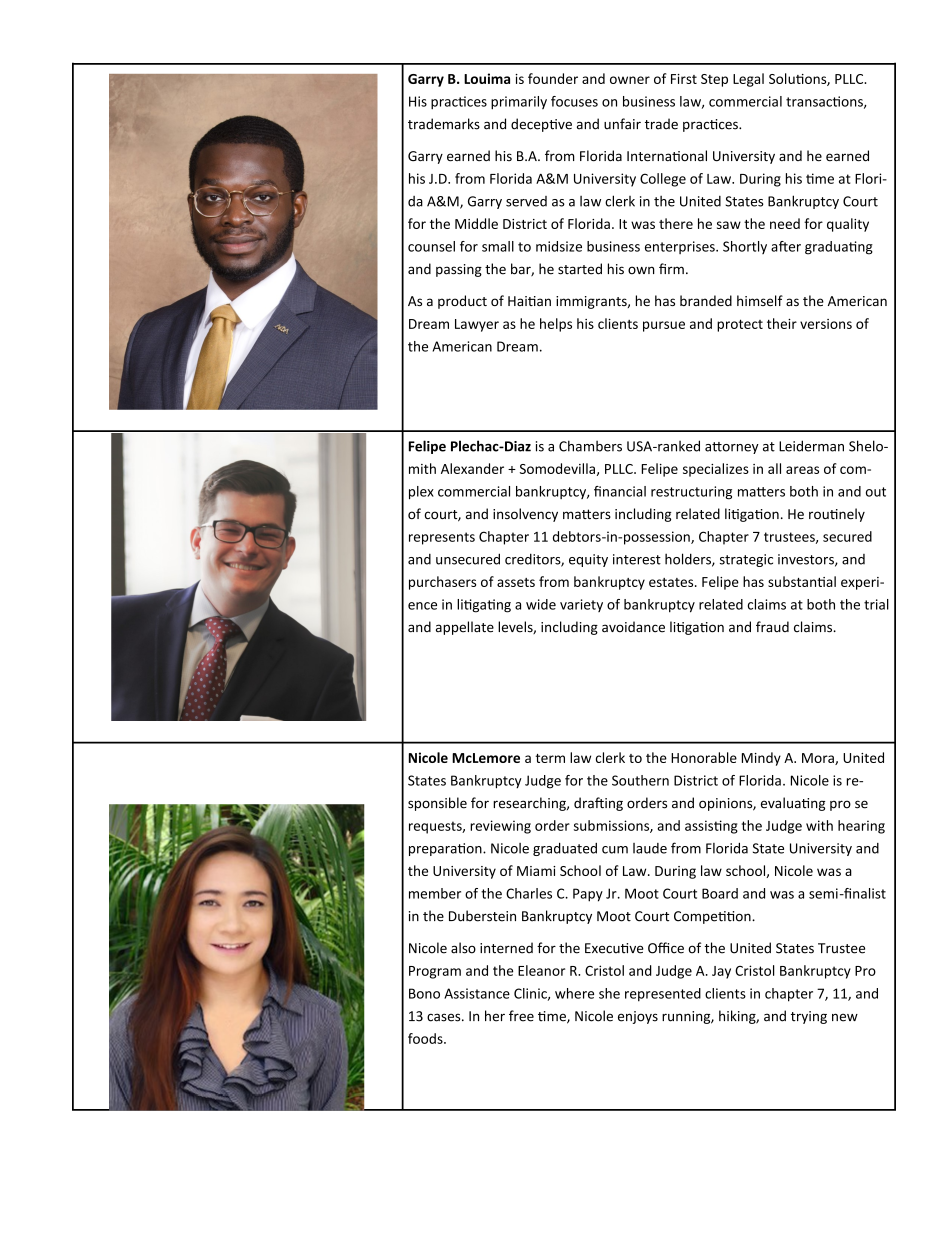 The image size is (952, 1233). I want to click on substantial, so click(802, 581).
